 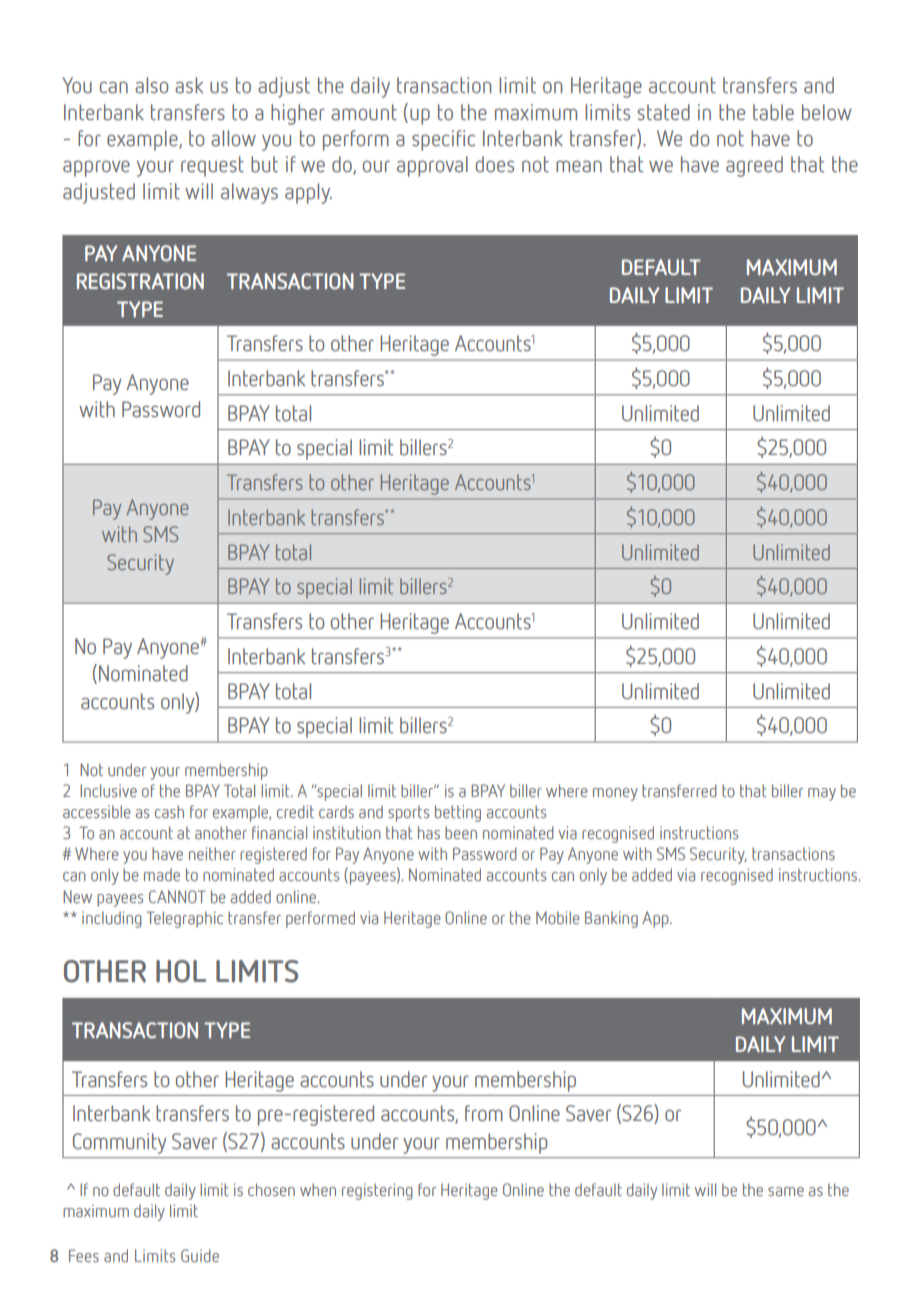 What do you see at coordinates (200, 1255) in the image?
I see `Guide` at bounding box center [200, 1255].
